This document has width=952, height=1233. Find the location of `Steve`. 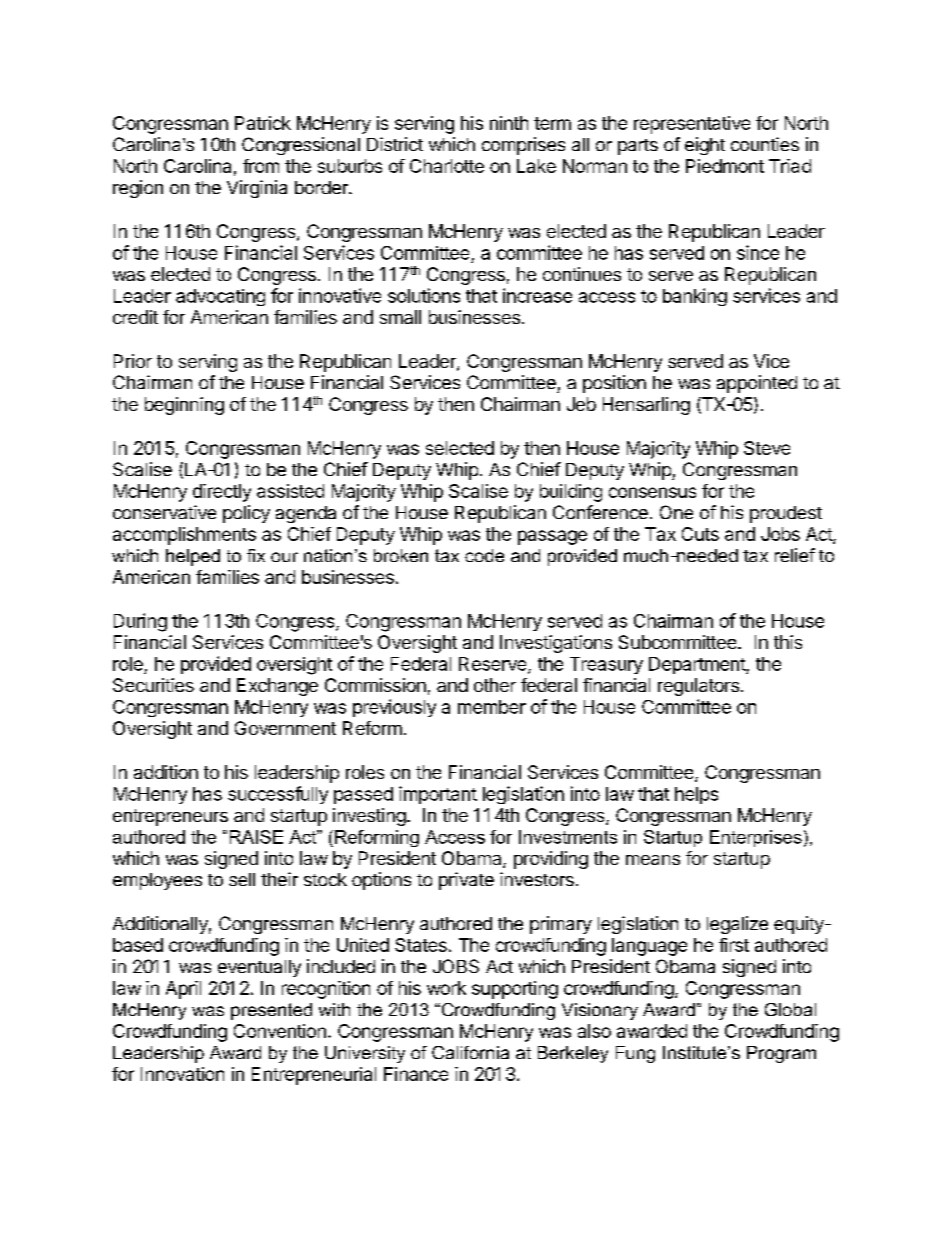

Steve is located at coordinates (767, 448).
